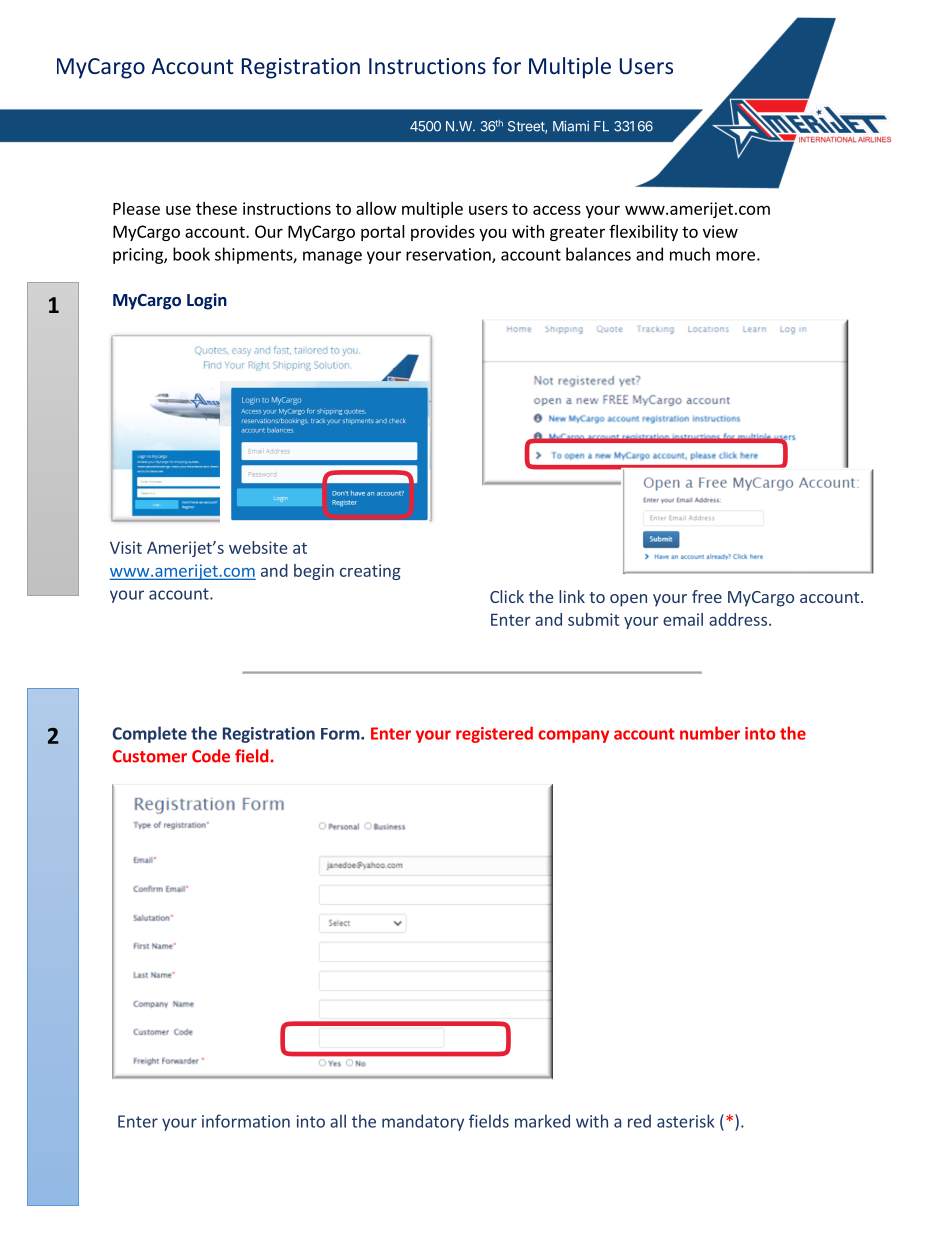  I want to click on allow, so click(376, 208).
